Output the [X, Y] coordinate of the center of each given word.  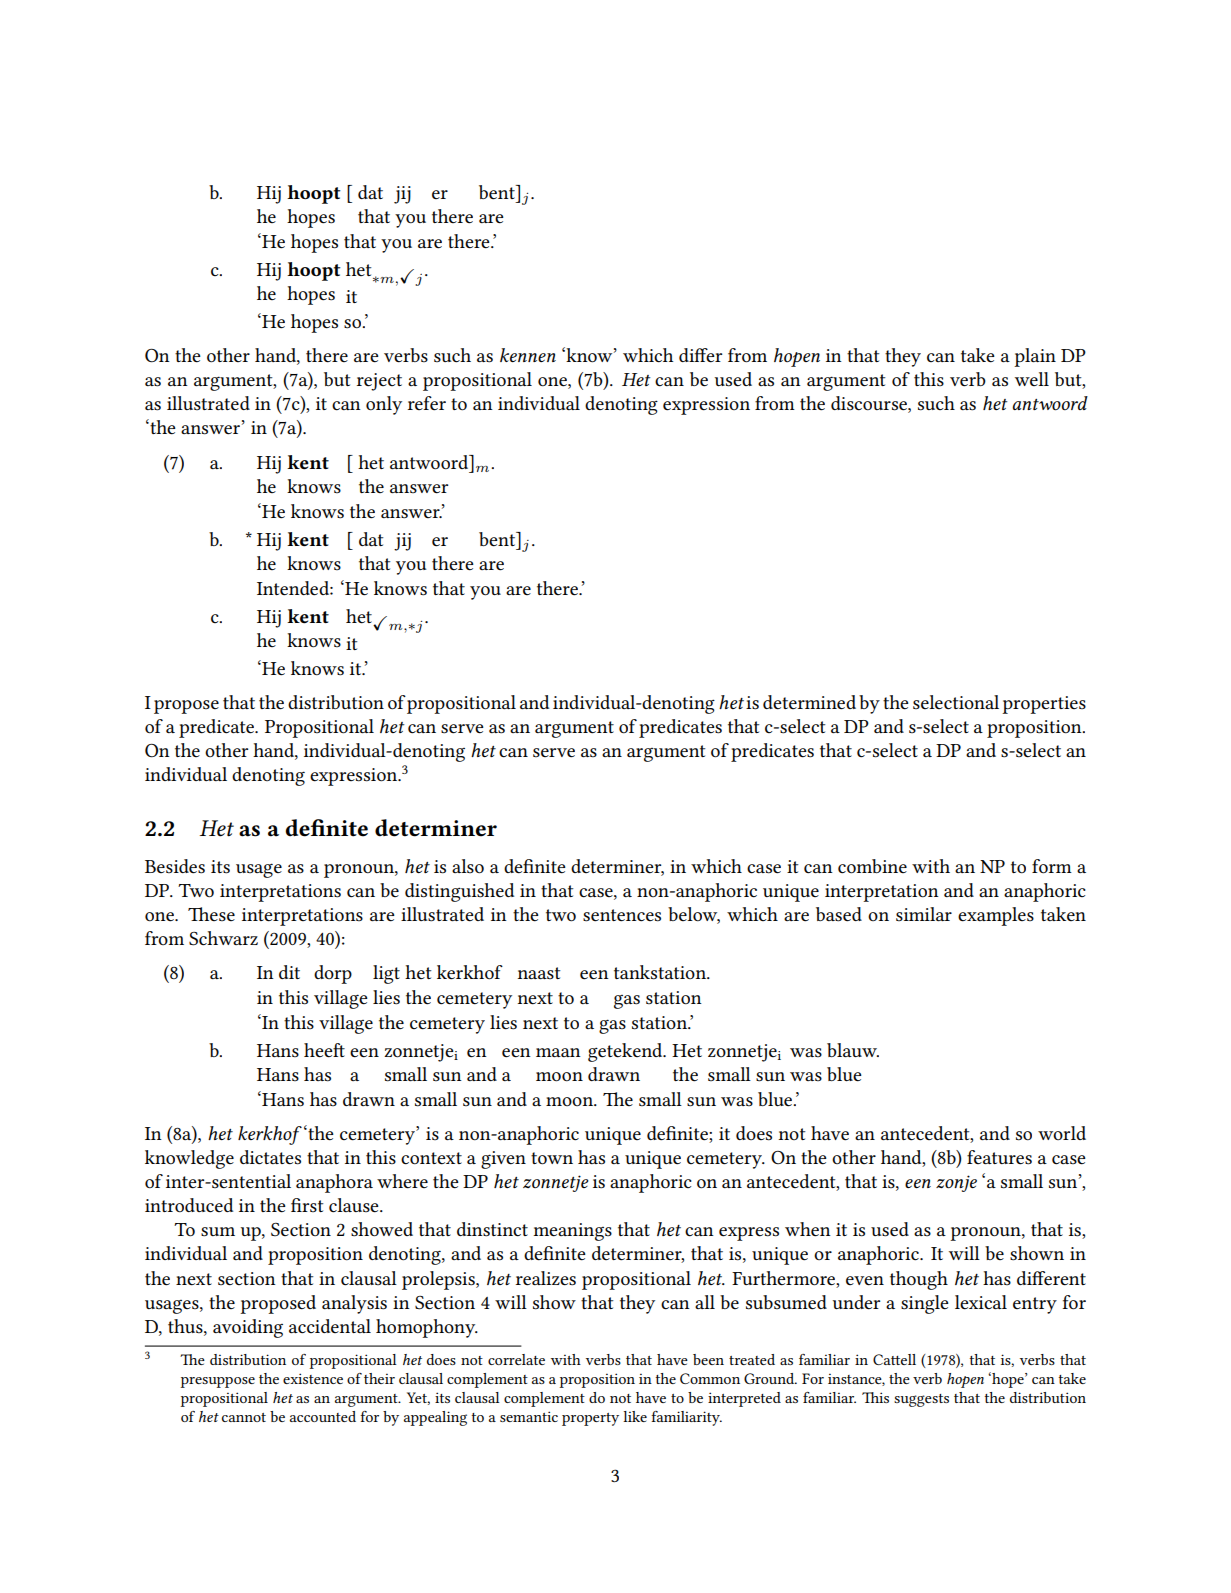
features [999, 1157]
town [552, 1158]
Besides [175, 866]
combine [872, 866]
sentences [622, 915]
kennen [528, 355]
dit [289, 972]
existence [313, 1378]
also [468, 866]
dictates [270, 1157]
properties [1044, 705]
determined [809, 702]
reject [379, 382]
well [1032, 379]
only [384, 405]
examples [996, 916]
